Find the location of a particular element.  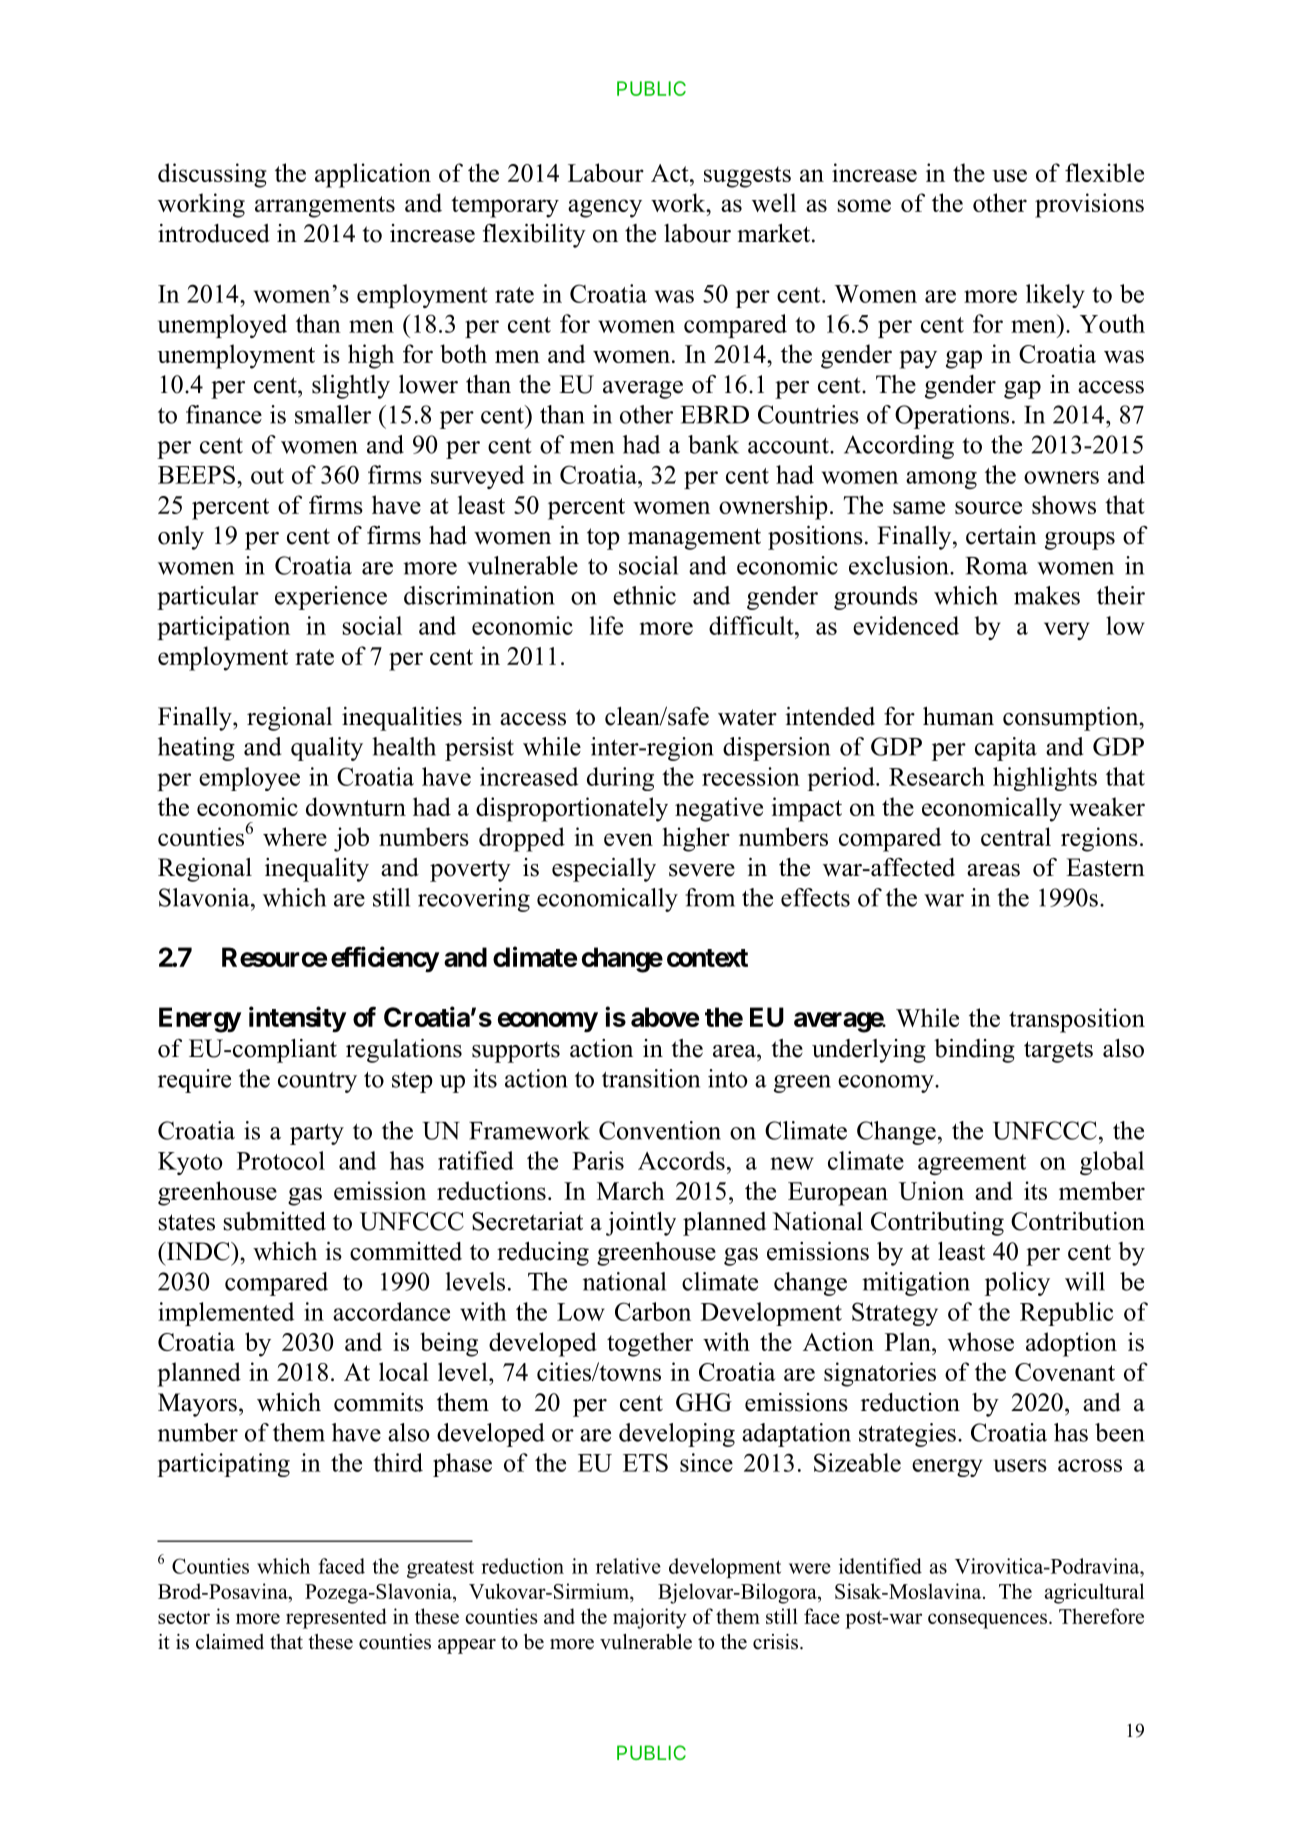

life is located at coordinates (606, 625).
